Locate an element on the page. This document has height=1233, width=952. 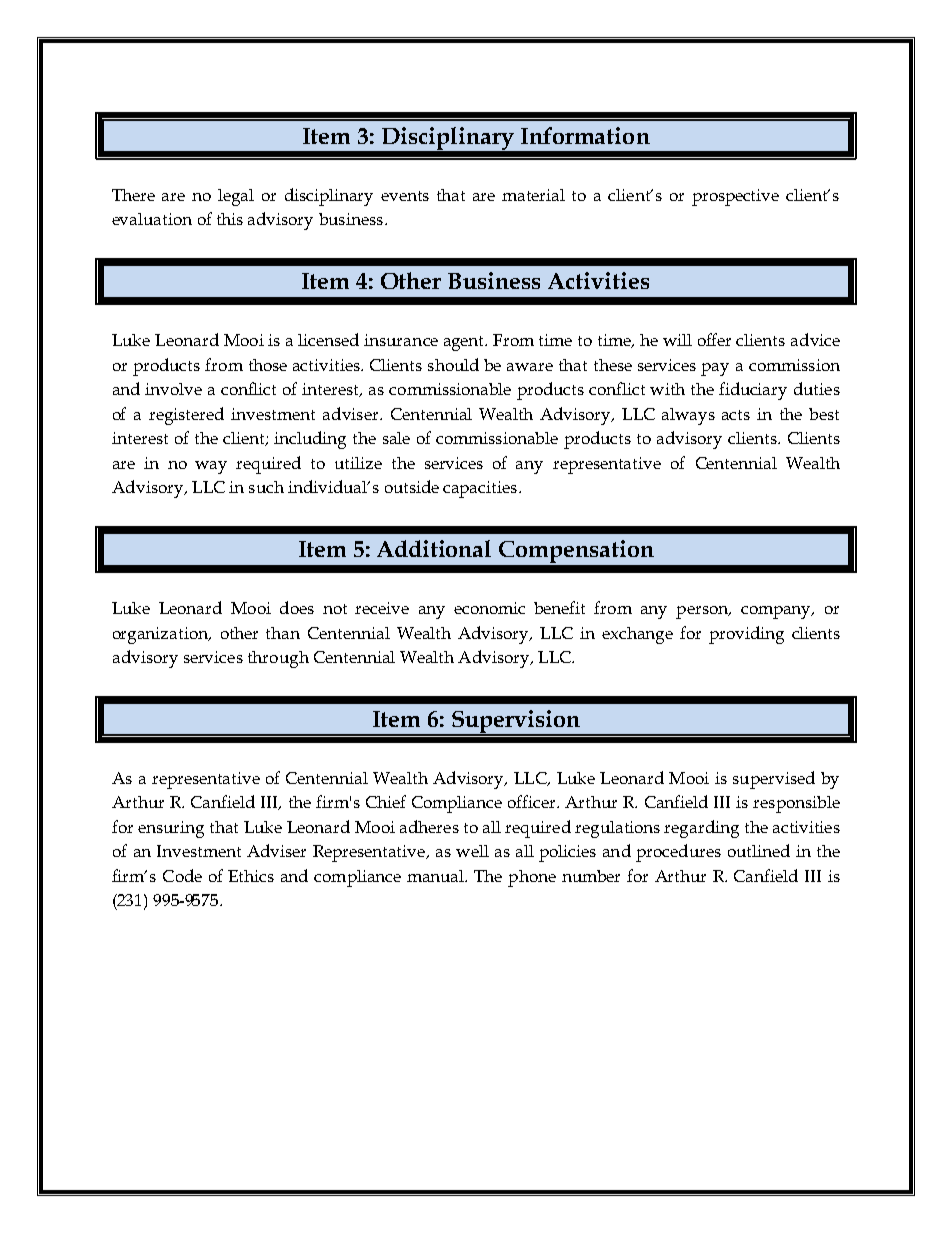
legal is located at coordinates (236, 197).
